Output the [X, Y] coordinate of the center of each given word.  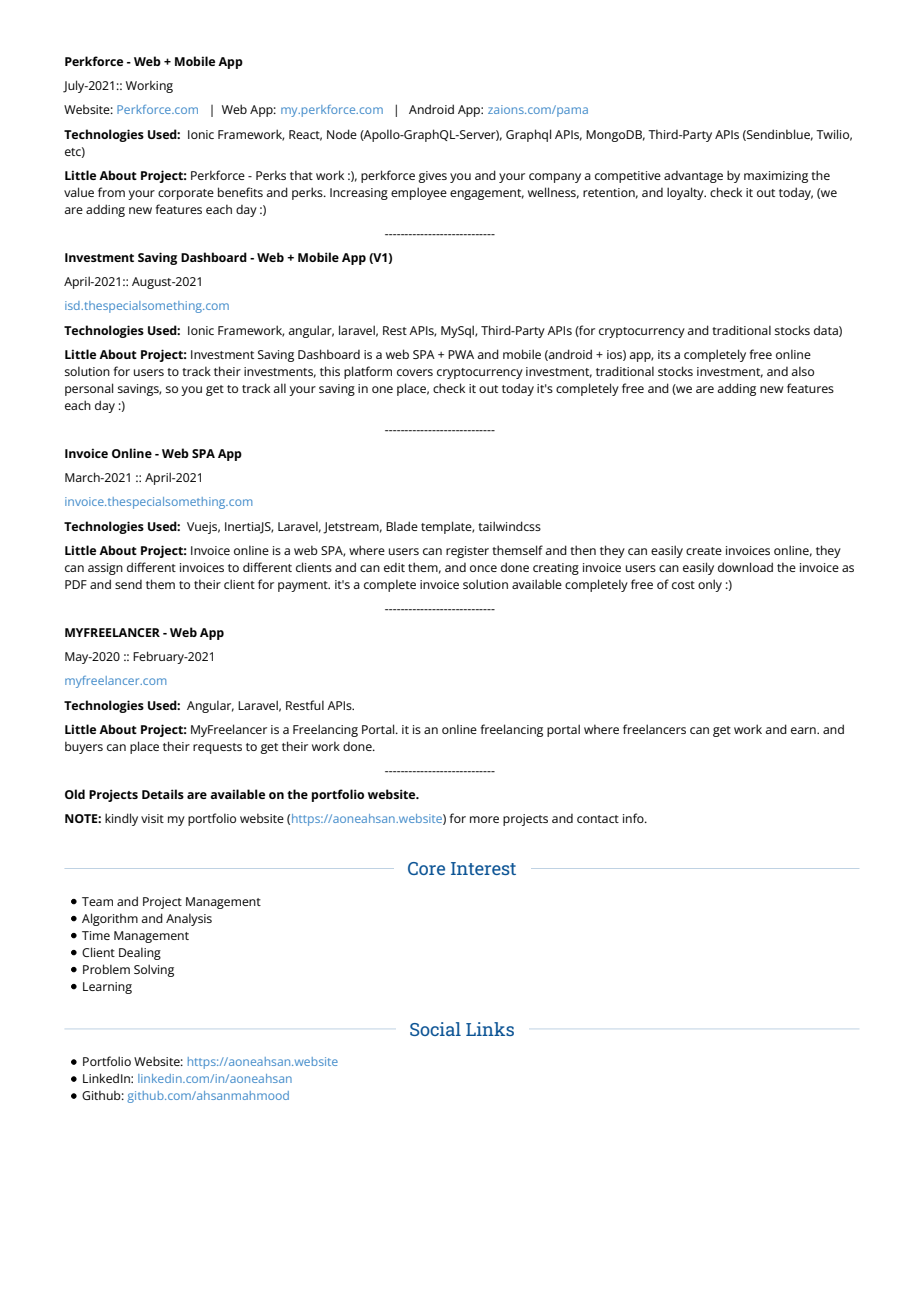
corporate [186, 194]
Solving [154, 970]
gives [432, 177]
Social [435, 1029]
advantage [693, 177]
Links [490, 1029]
